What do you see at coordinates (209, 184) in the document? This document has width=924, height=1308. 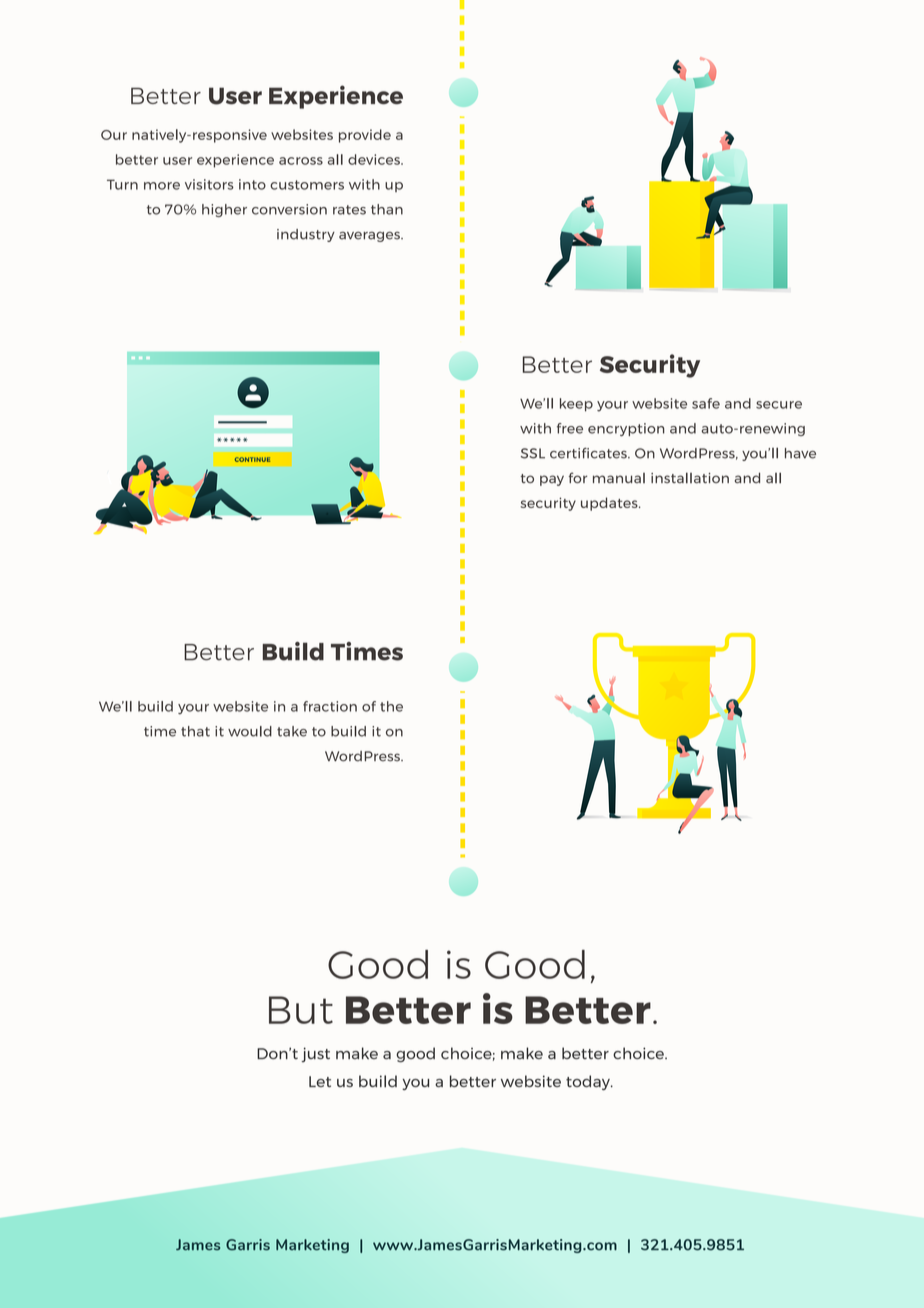 I see `visitors` at bounding box center [209, 184].
